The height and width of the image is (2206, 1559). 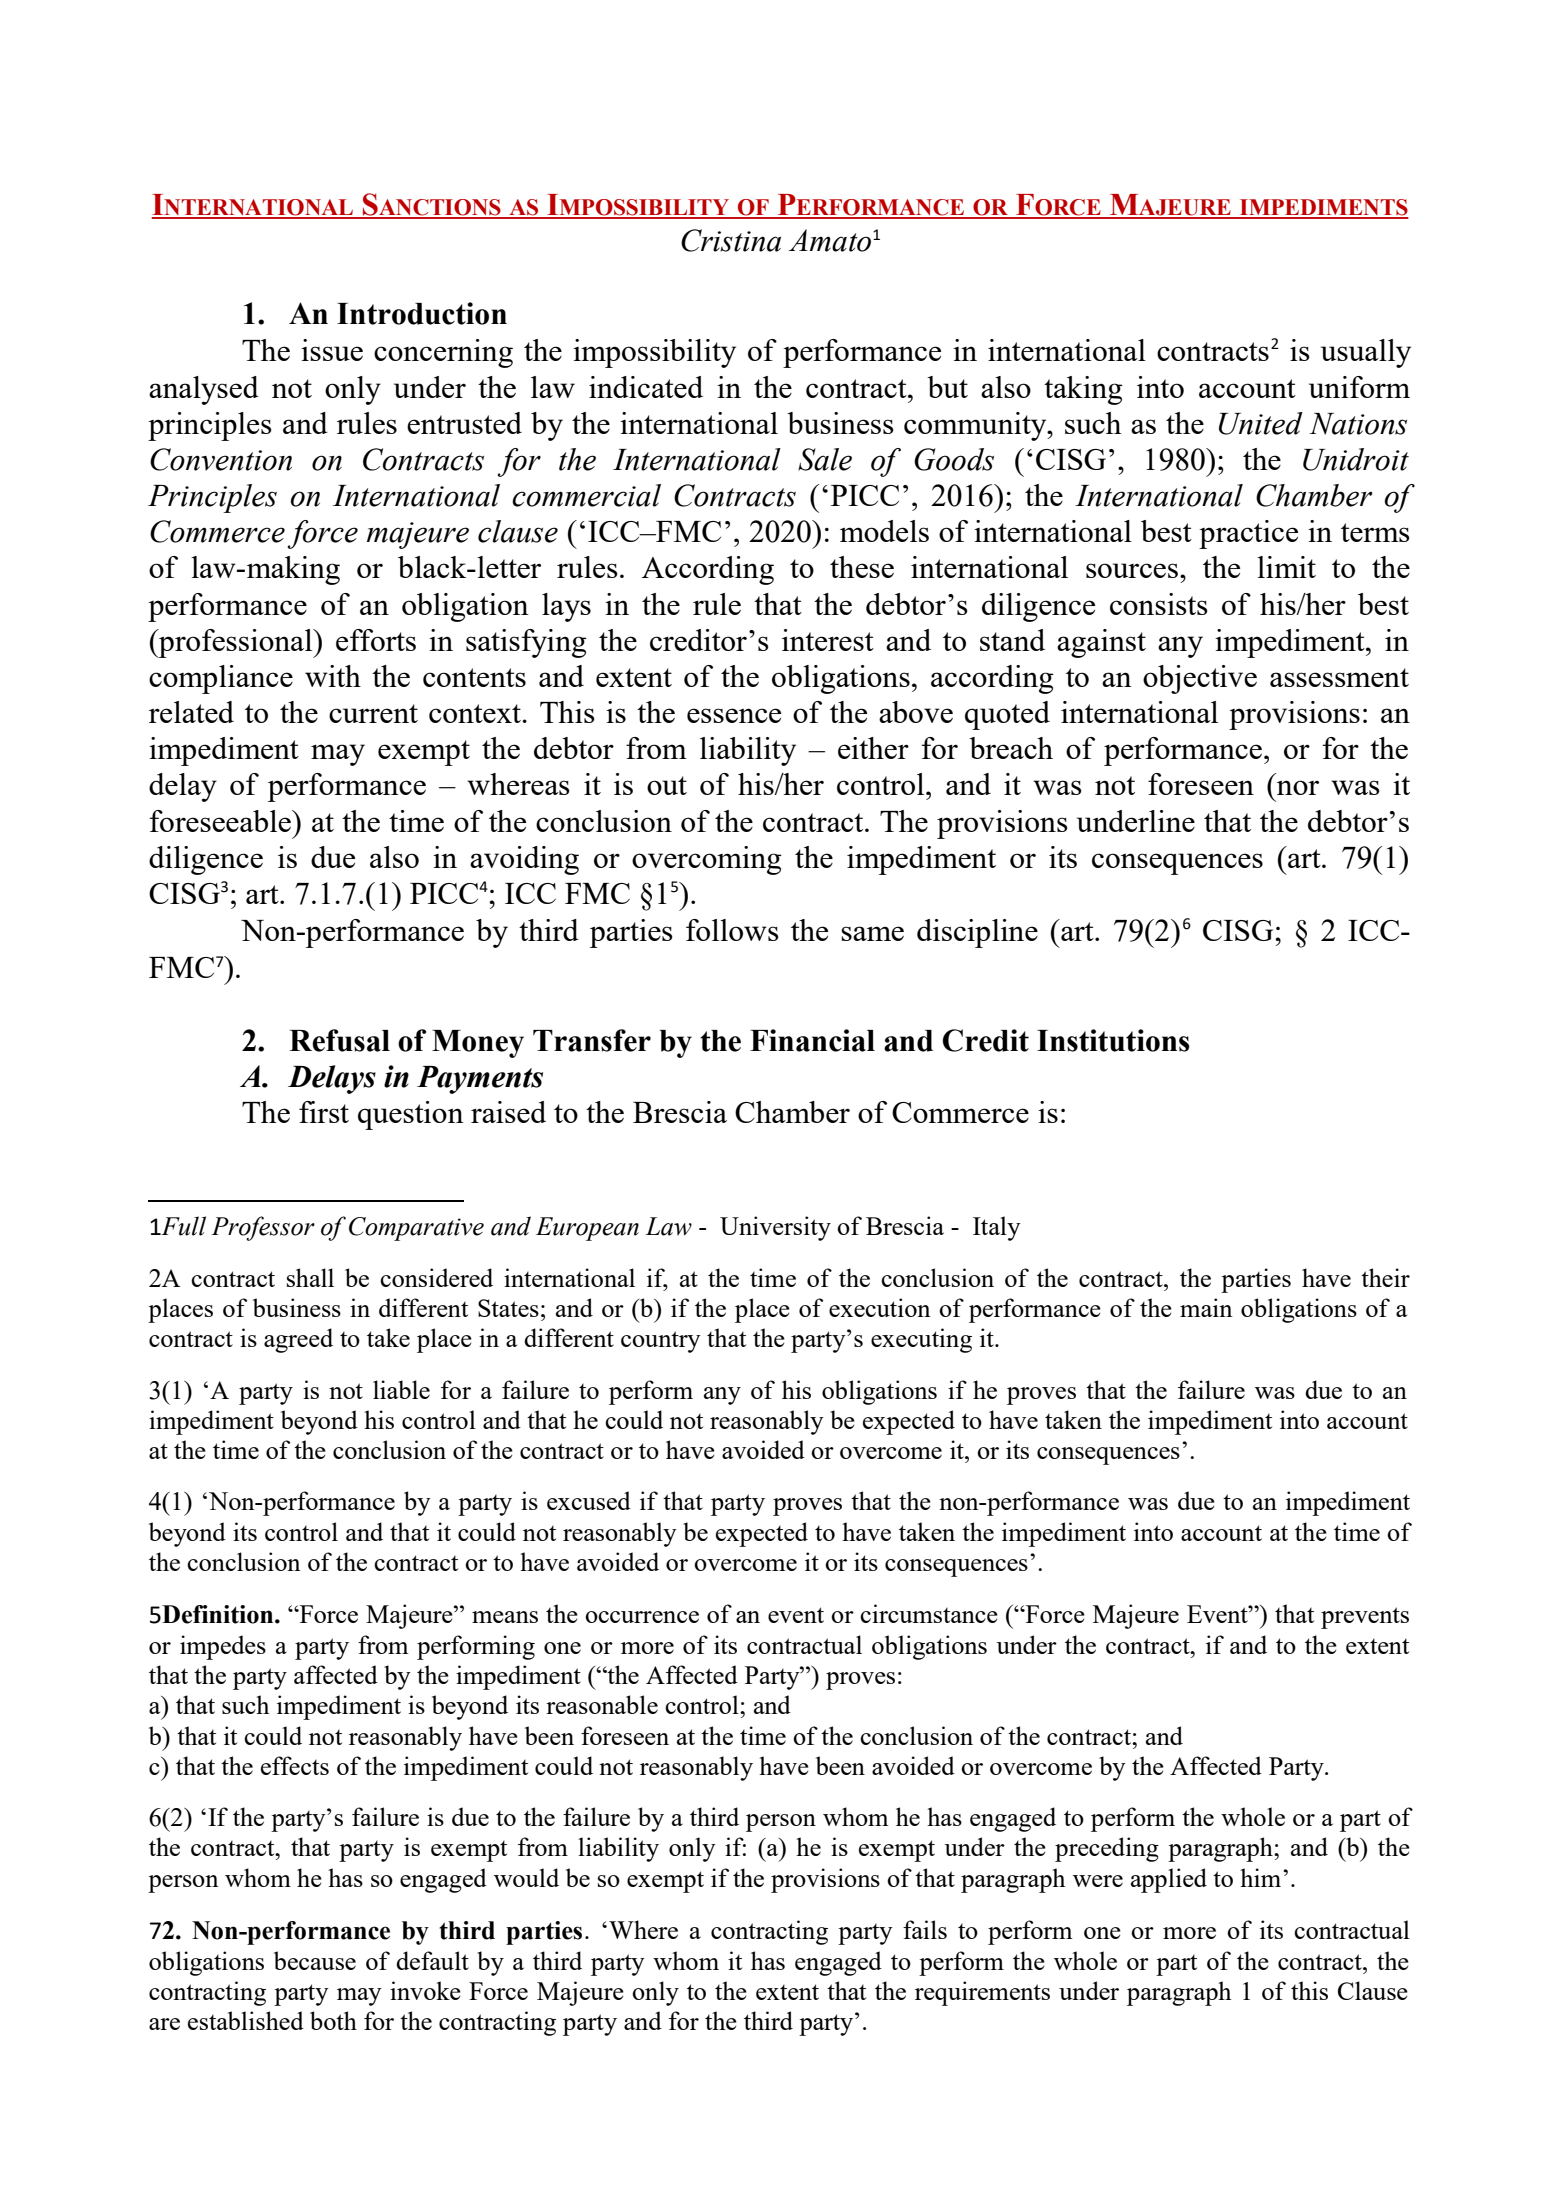 What do you see at coordinates (332, 350) in the image?
I see `issue` at bounding box center [332, 350].
